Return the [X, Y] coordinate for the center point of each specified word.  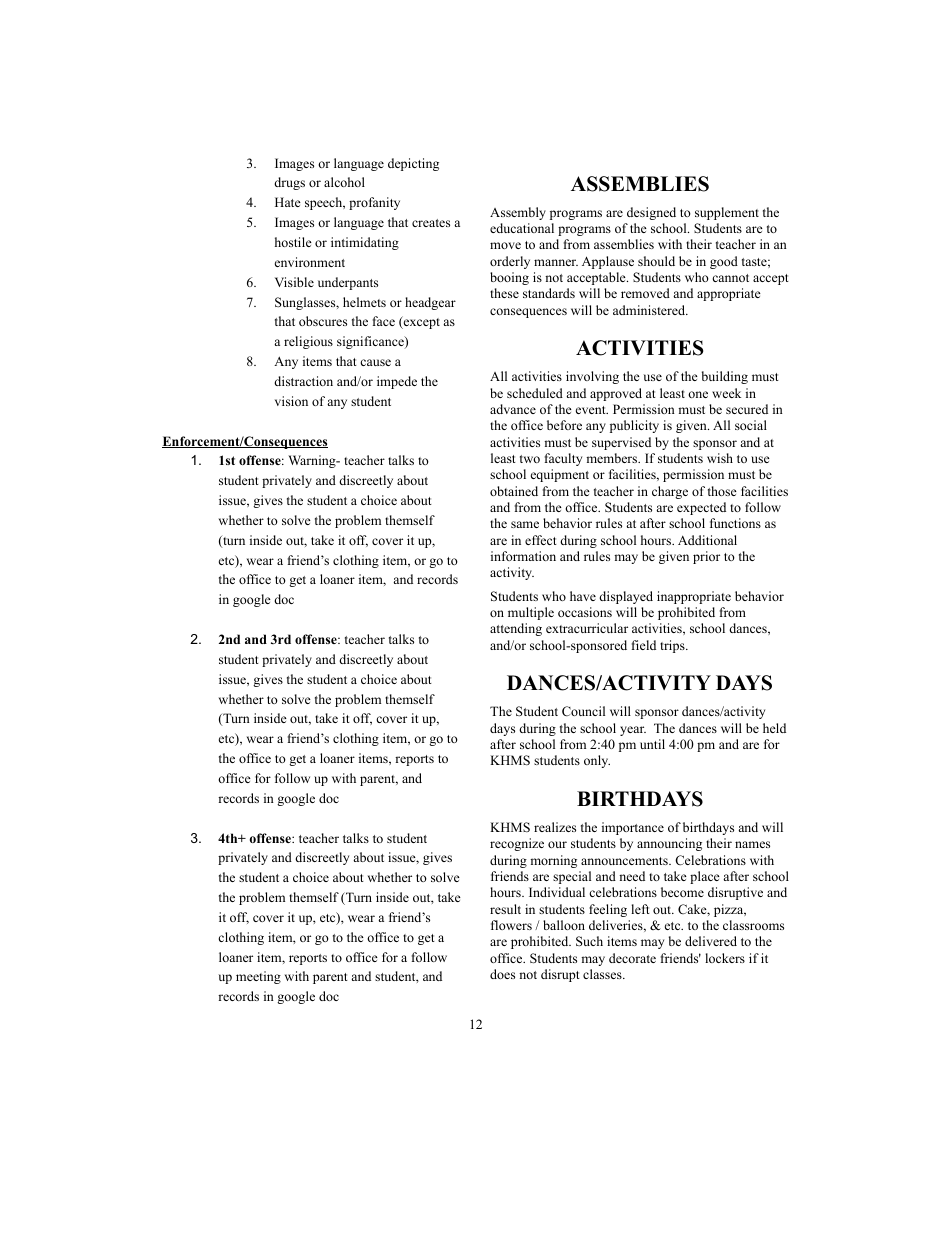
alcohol [344, 182]
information [523, 556]
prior [706, 557]
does [502, 974]
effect [541, 540]
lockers [725, 958]
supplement [727, 213]
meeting [258, 977]
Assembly [518, 213]
